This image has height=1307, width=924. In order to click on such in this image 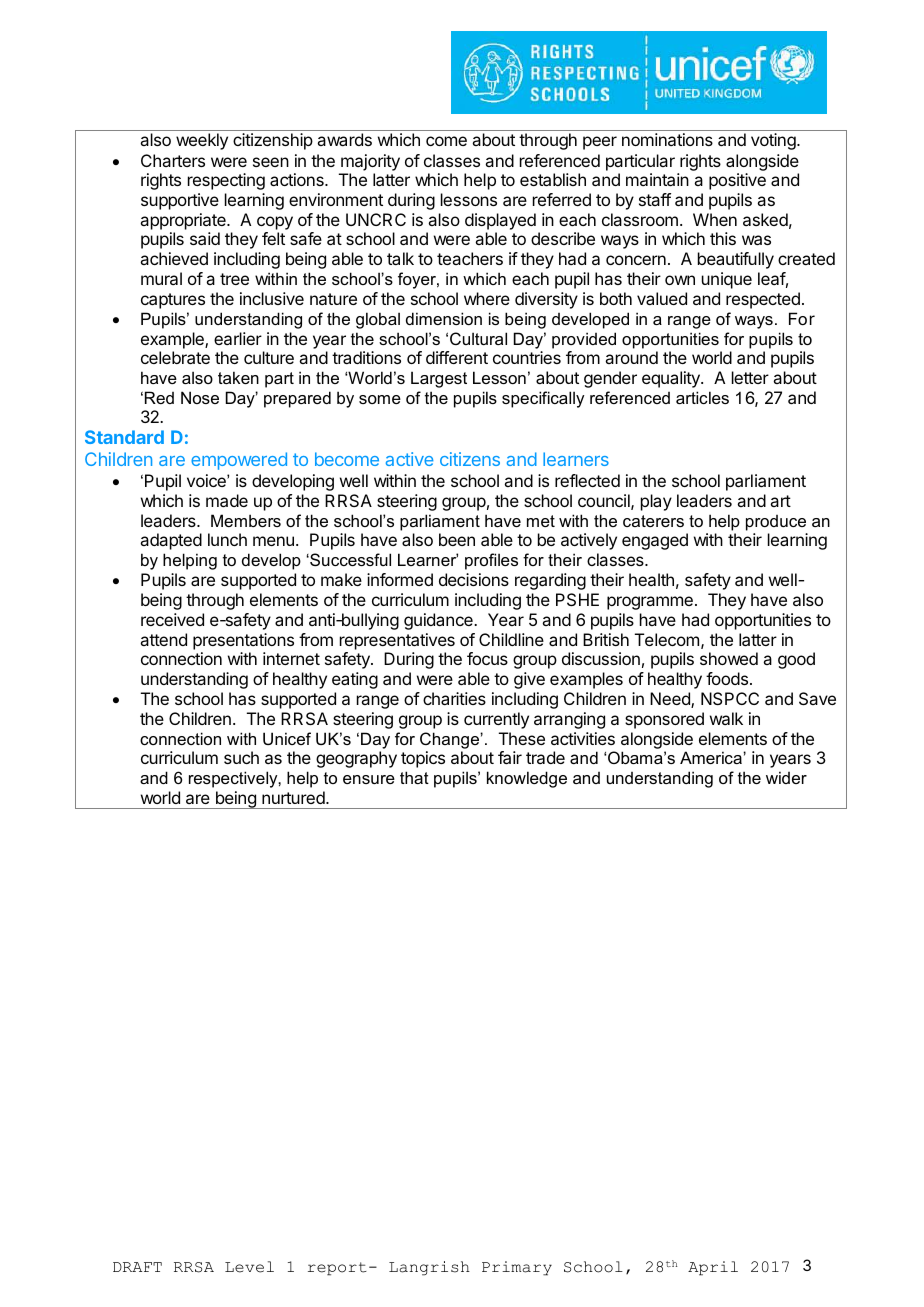, I will do `click(241, 757)`.
